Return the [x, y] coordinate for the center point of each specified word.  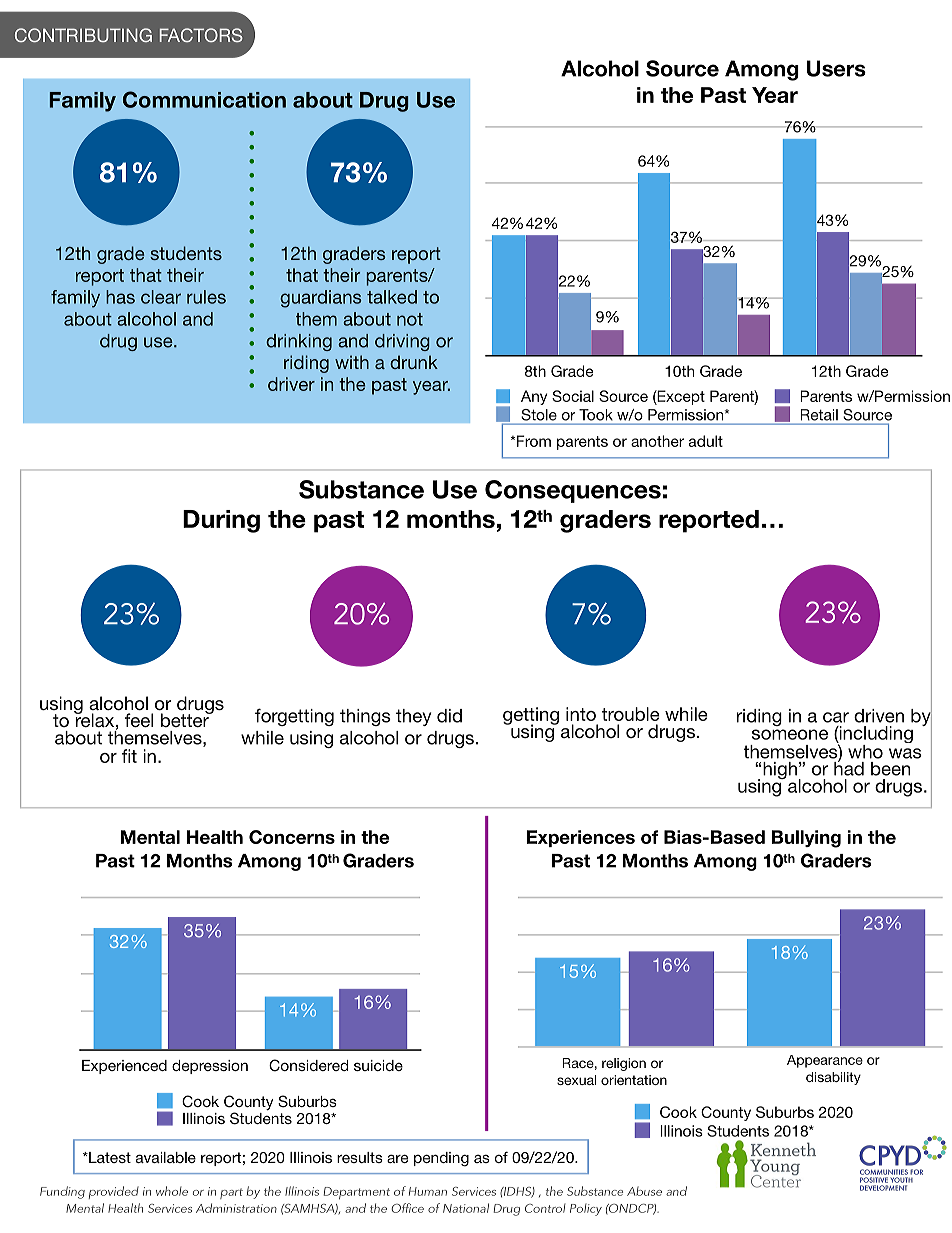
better [186, 719]
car [836, 717]
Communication [204, 99]
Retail [819, 415]
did [449, 716]
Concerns [292, 837]
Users [836, 68]
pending [441, 1159]
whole [172, 1191]
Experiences [581, 838]
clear [161, 297]
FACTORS [201, 35]
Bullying [806, 839]
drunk [414, 362]
